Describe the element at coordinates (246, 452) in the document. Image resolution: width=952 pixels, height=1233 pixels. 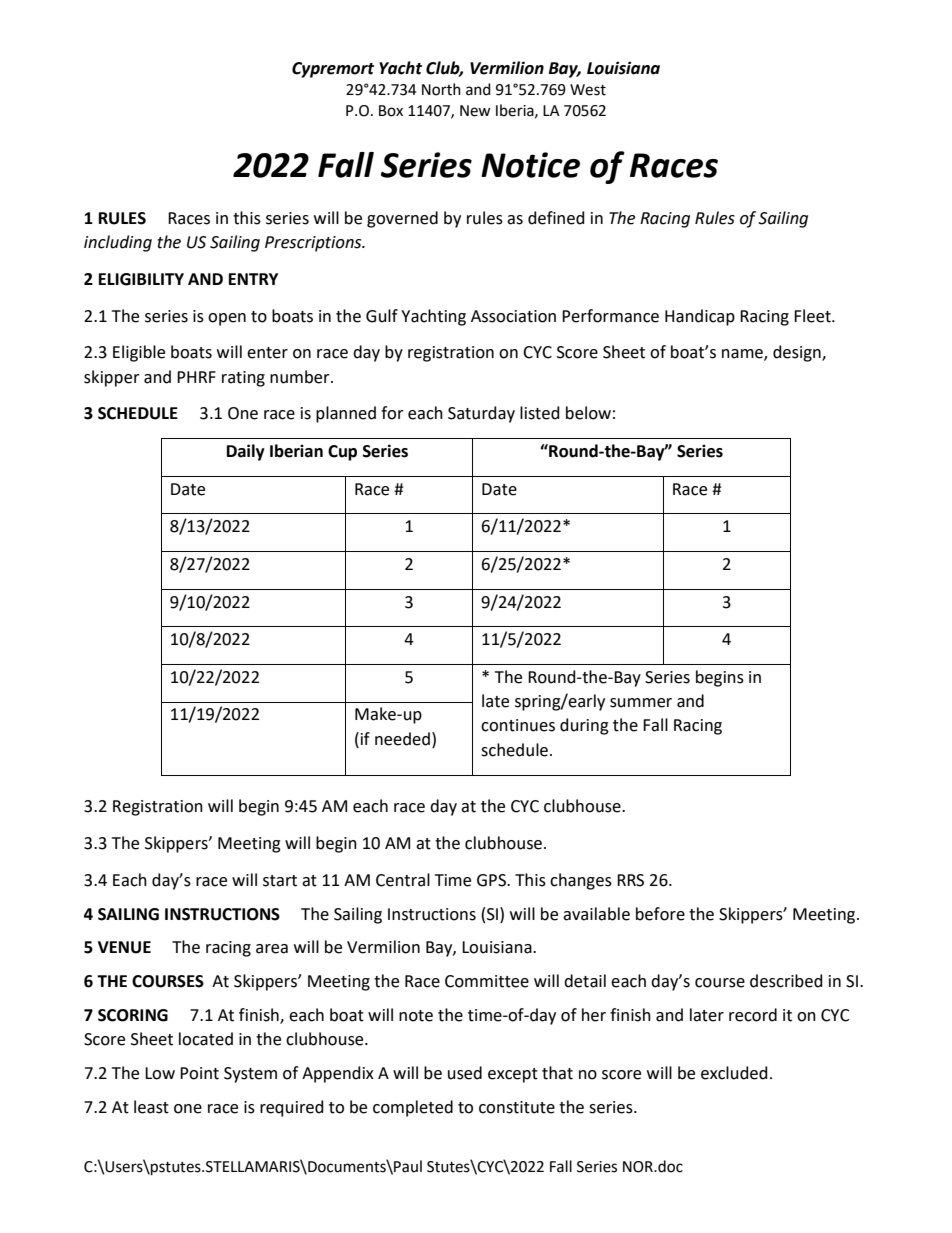
I see `Daily` at that location.
